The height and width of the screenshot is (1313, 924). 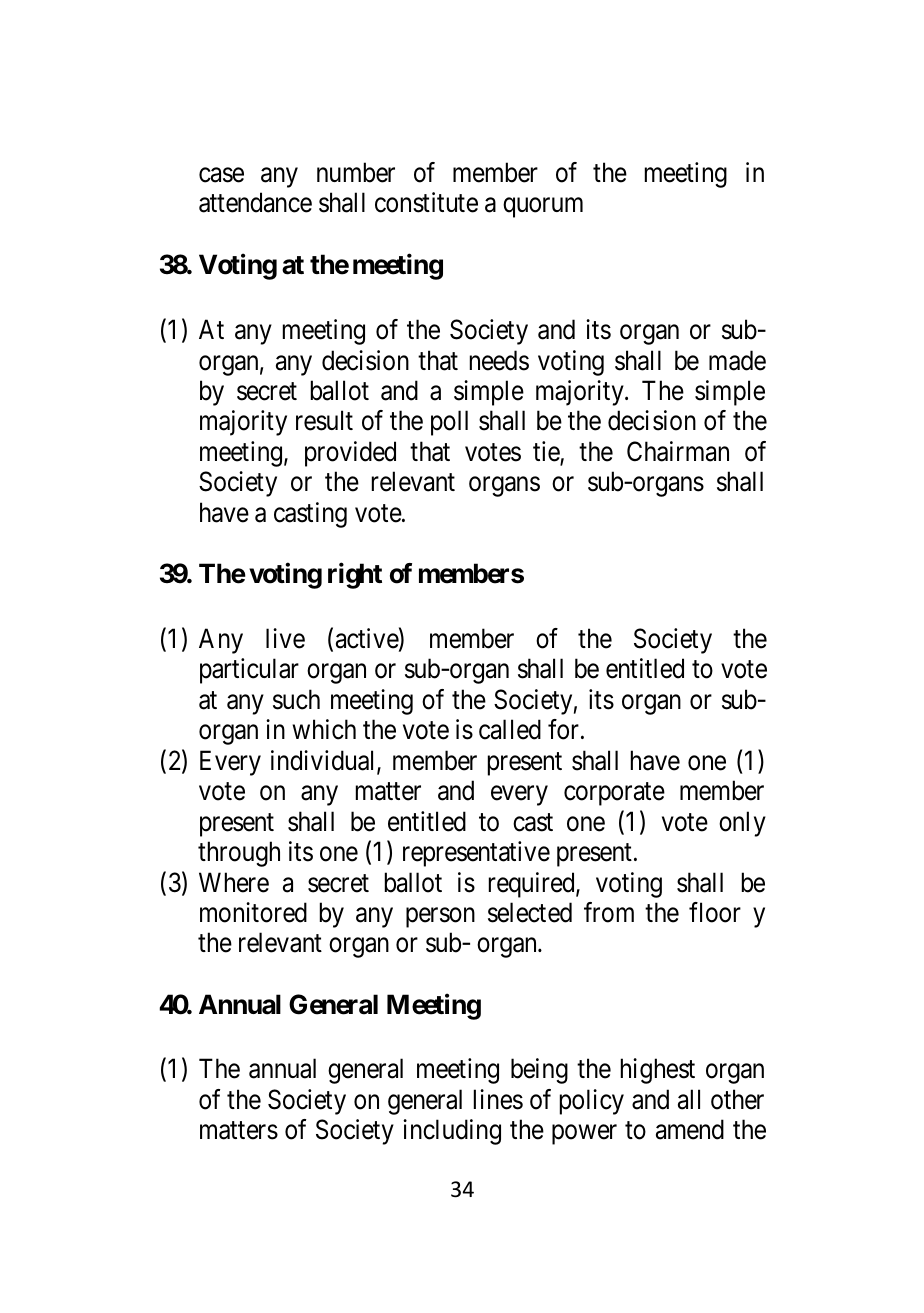 I want to click on constitute, so click(x=426, y=202).
